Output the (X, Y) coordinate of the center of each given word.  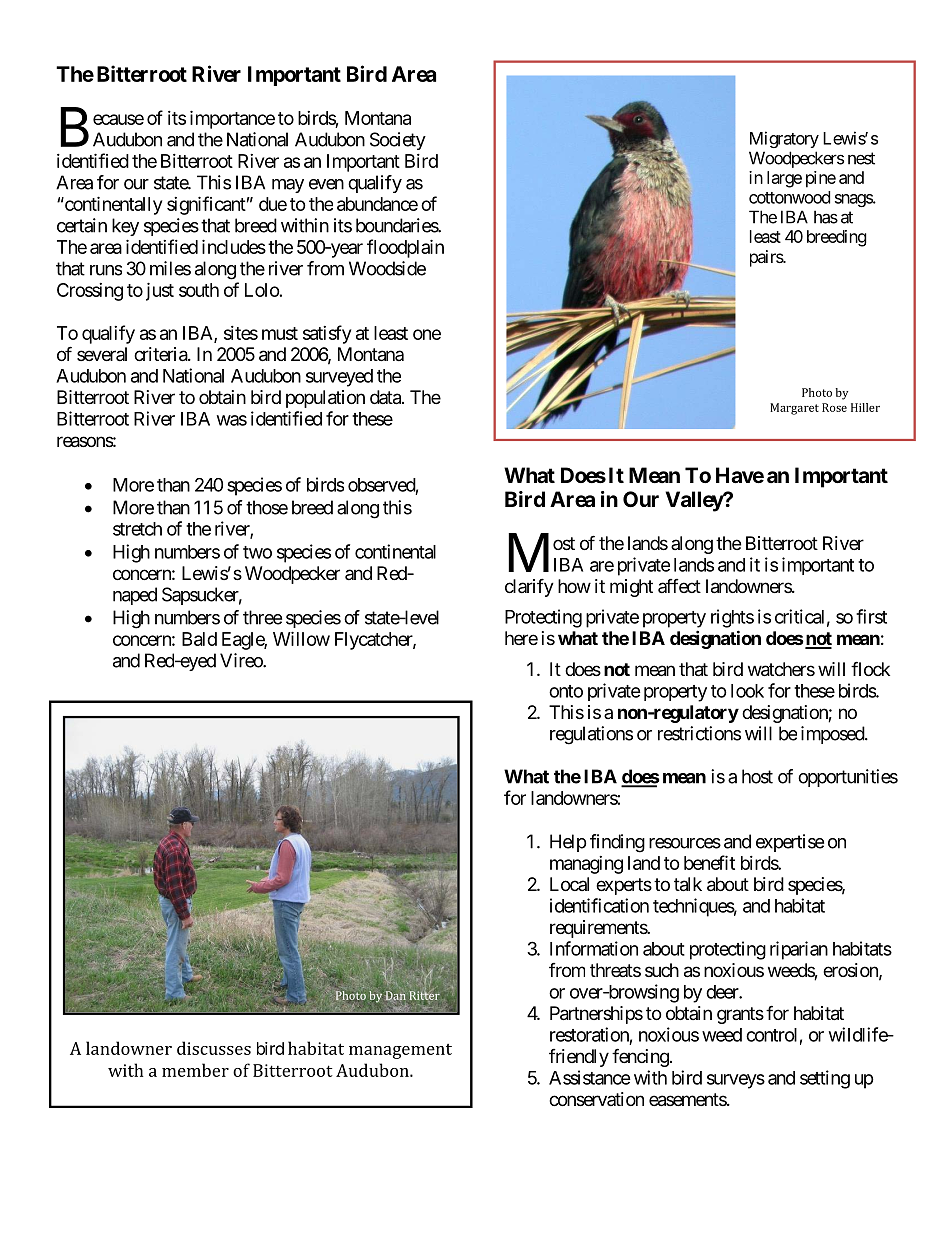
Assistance (590, 1077)
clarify (529, 587)
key (125, 227)
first (871, 616)
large (784, 179)
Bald (199, 639)
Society (398, 141)
